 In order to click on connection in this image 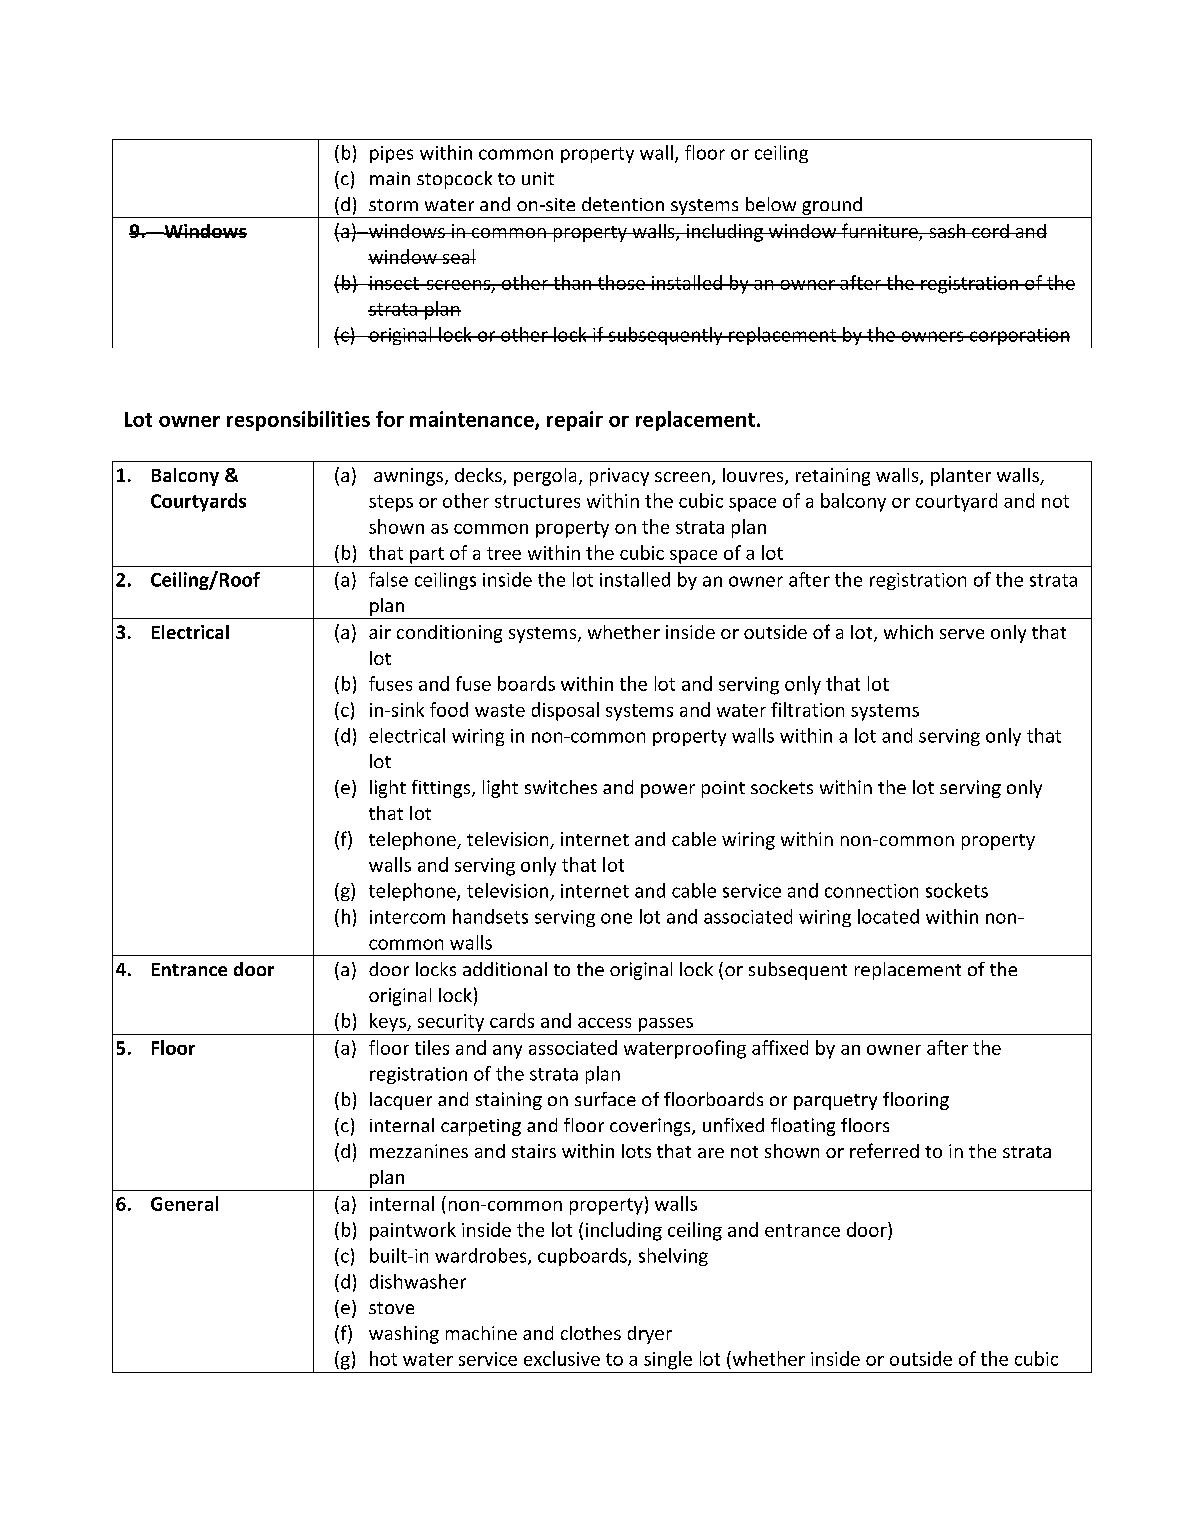, I will do `click(871, 891)`.
